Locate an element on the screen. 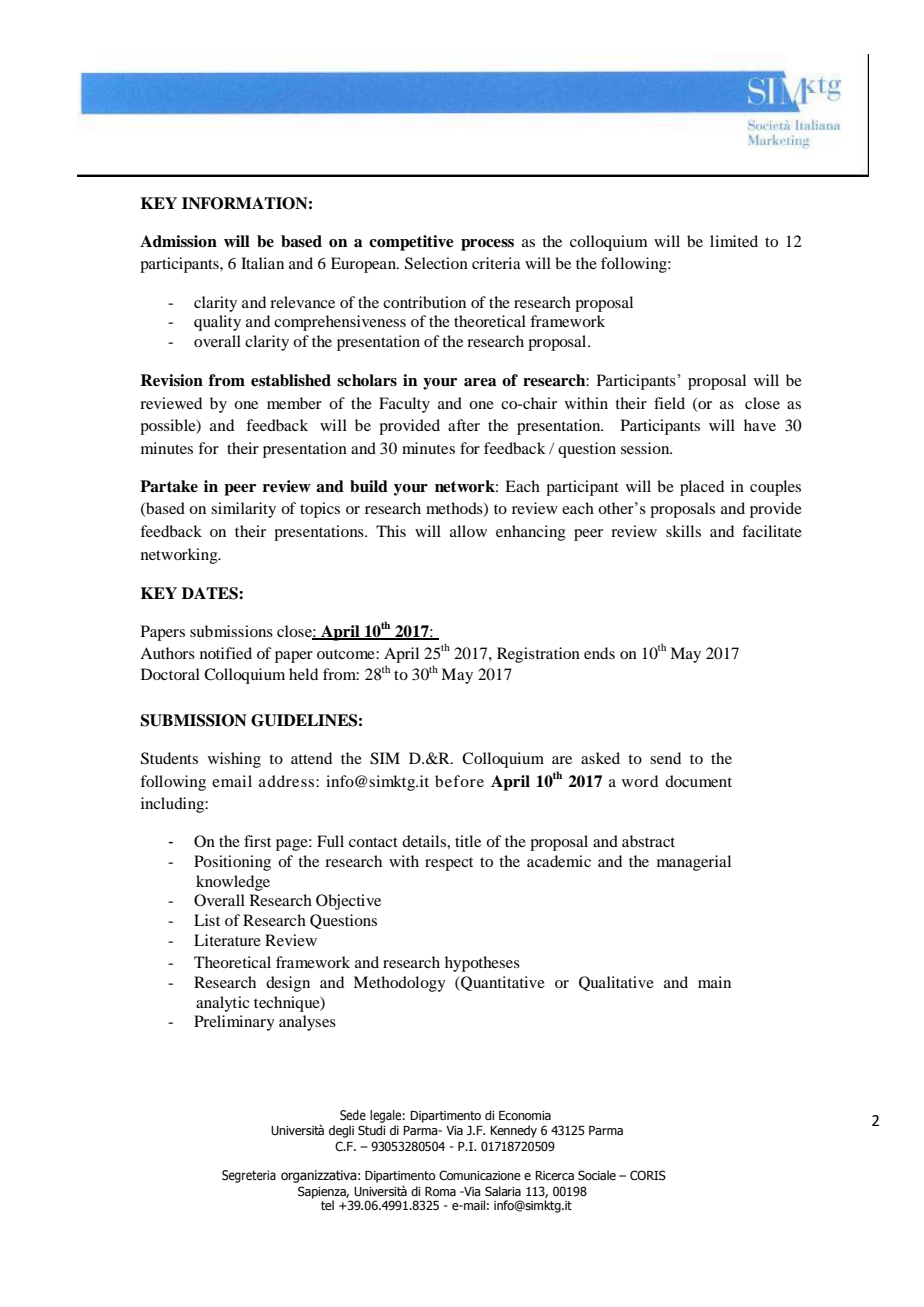 The image size is (924, 1307). limited is located at coordinates (734, 241).
